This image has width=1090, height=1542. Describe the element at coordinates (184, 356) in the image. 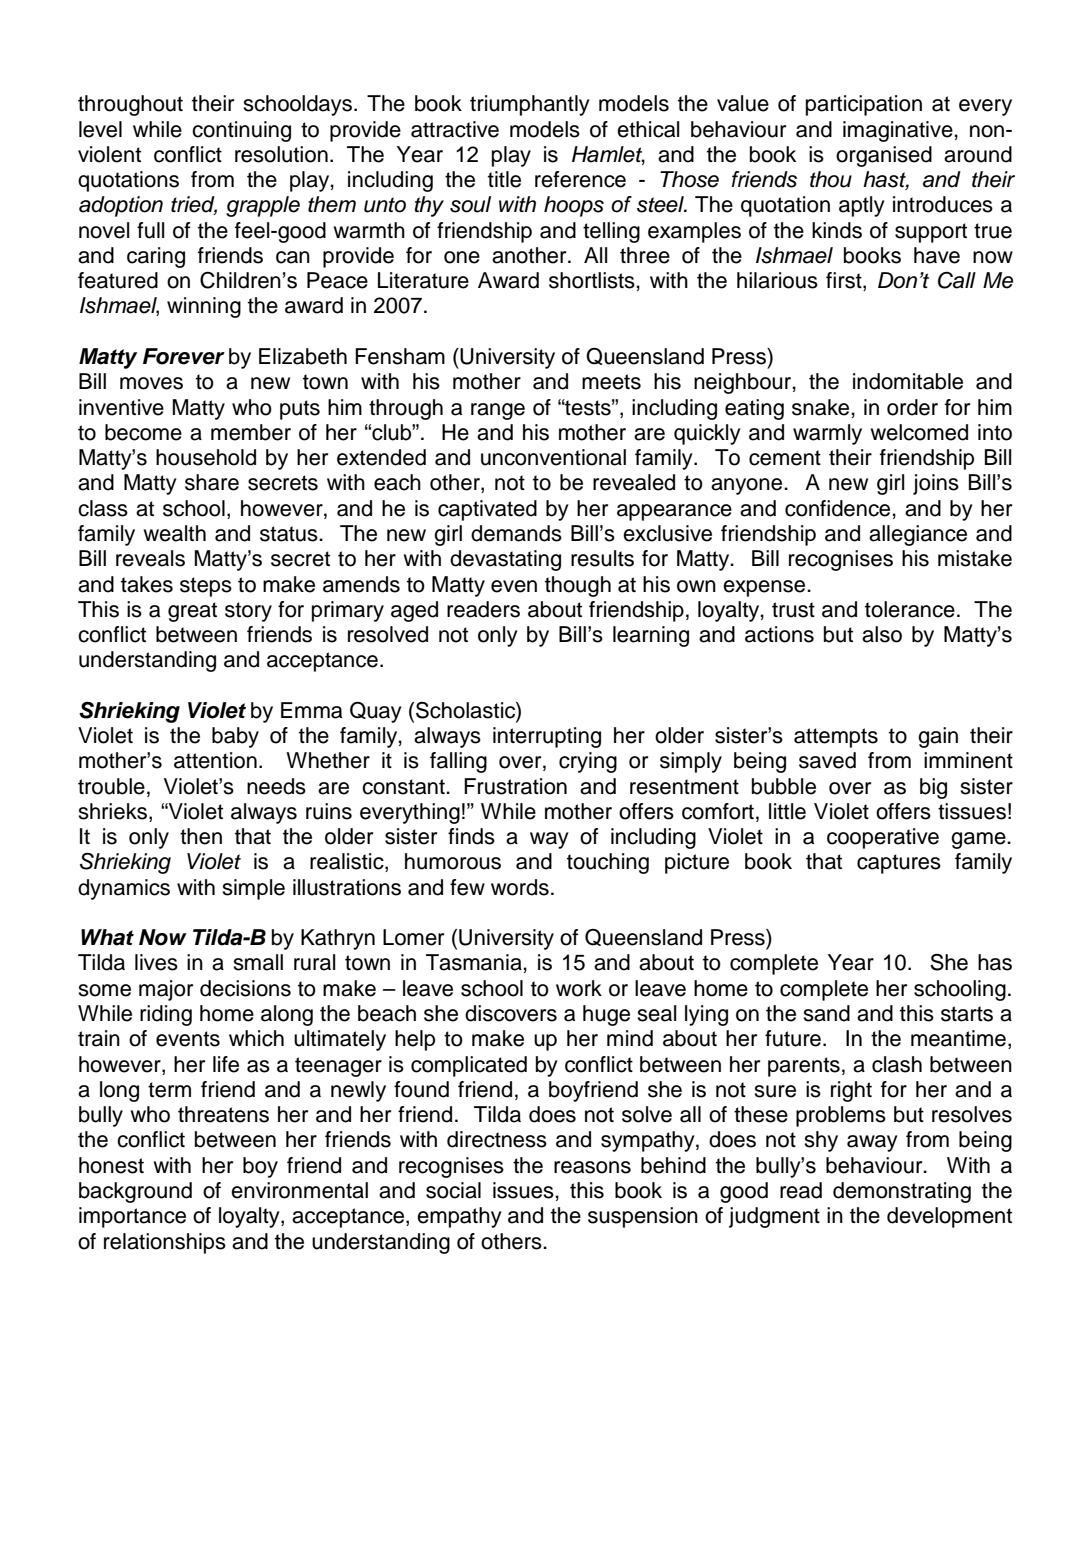

I see `Forever` at that location.
